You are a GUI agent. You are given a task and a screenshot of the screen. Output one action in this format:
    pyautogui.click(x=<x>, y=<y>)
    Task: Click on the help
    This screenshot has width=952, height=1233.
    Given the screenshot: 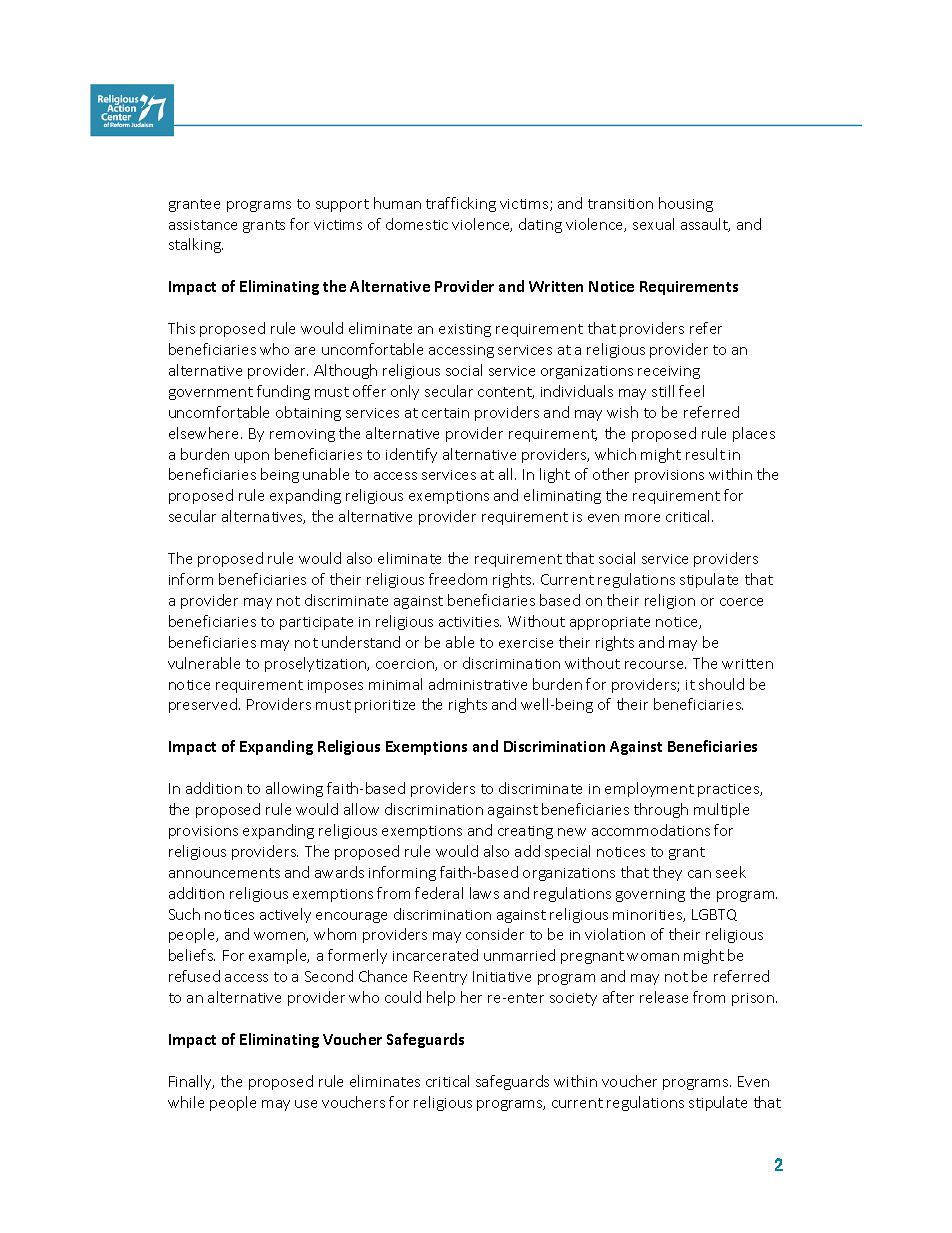 What is the action you would take?
    pyautogui.click(x=441, y=998)
